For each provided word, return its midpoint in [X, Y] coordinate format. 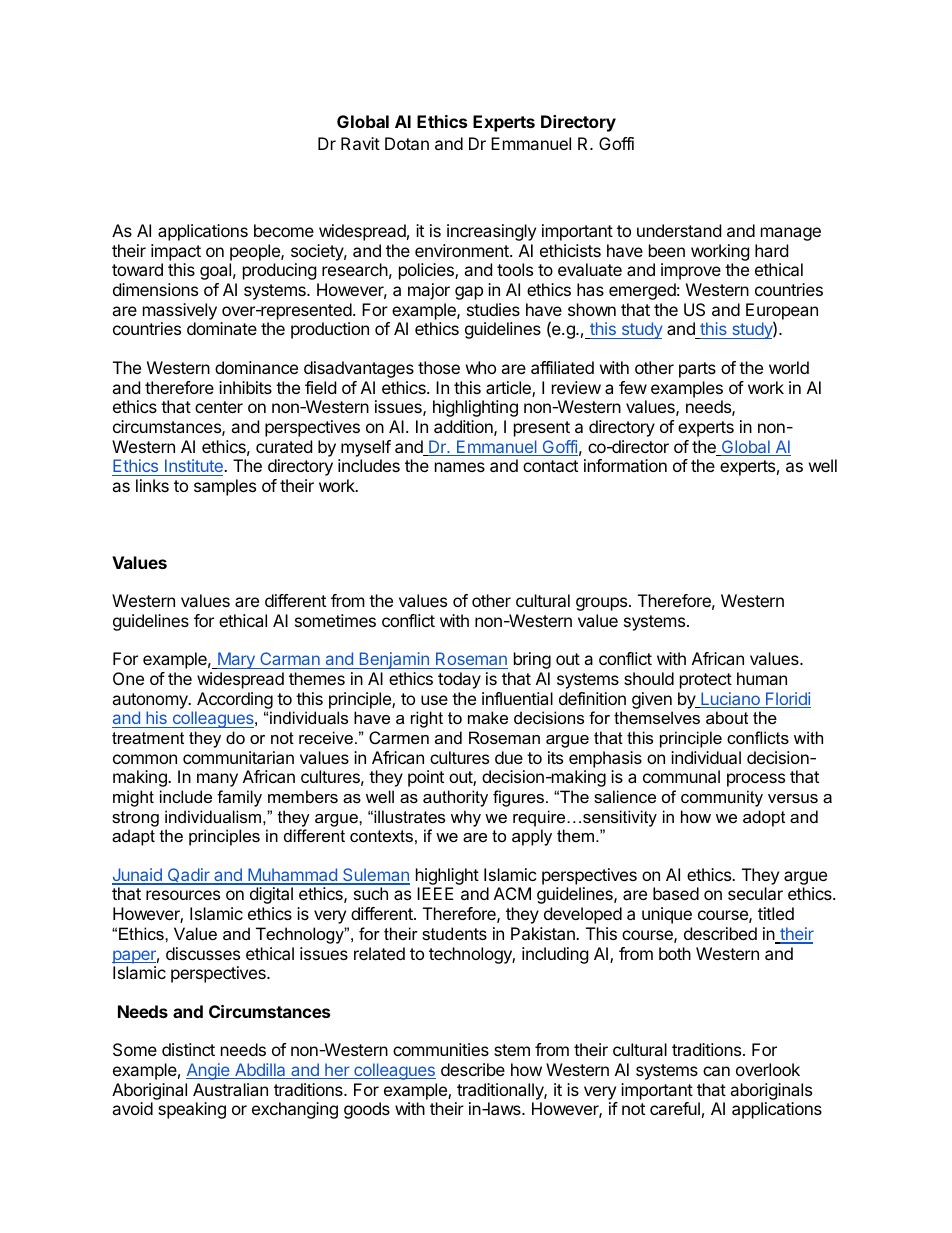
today [459, 680]
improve [691, 271]
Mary [236, 660]
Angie [209, 1071]
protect [706, 681]
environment [463, 250]
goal [215, 271]
